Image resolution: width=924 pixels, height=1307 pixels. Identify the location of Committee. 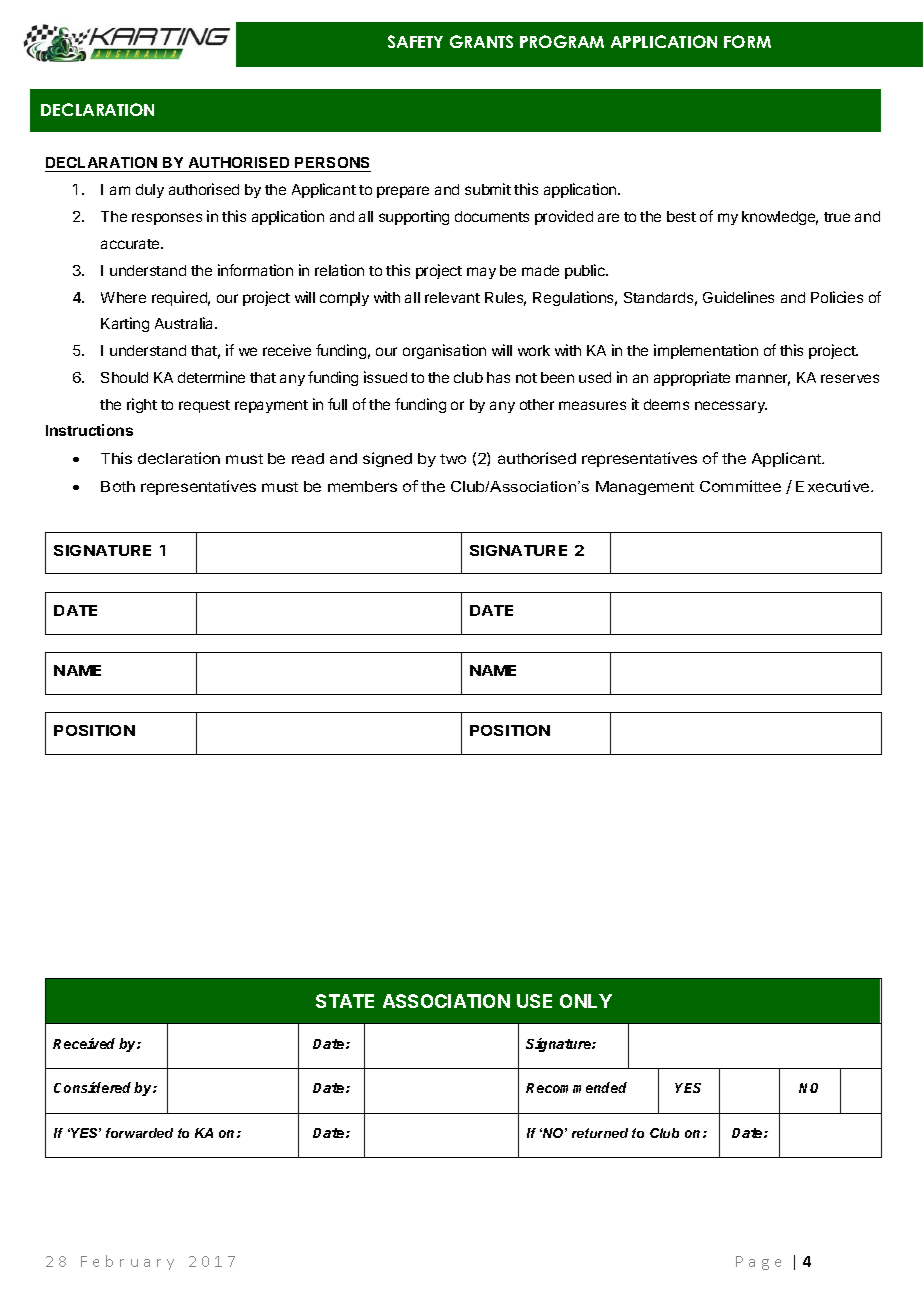
(740, 486).
